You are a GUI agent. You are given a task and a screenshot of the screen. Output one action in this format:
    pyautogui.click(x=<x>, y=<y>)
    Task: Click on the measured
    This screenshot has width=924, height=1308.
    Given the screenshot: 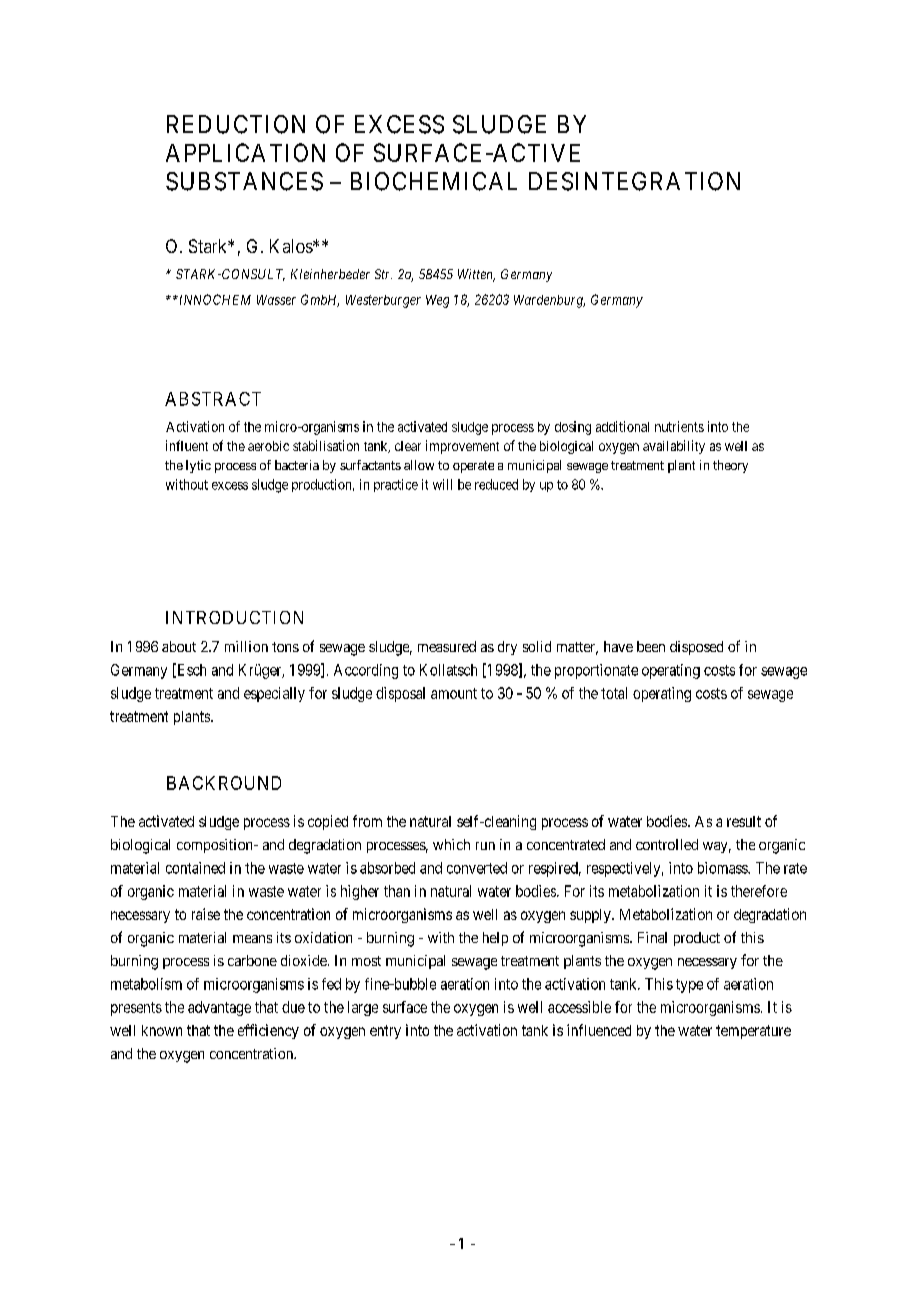 What is the action you would take?
    pyautogui.click(x=447, y=646)
